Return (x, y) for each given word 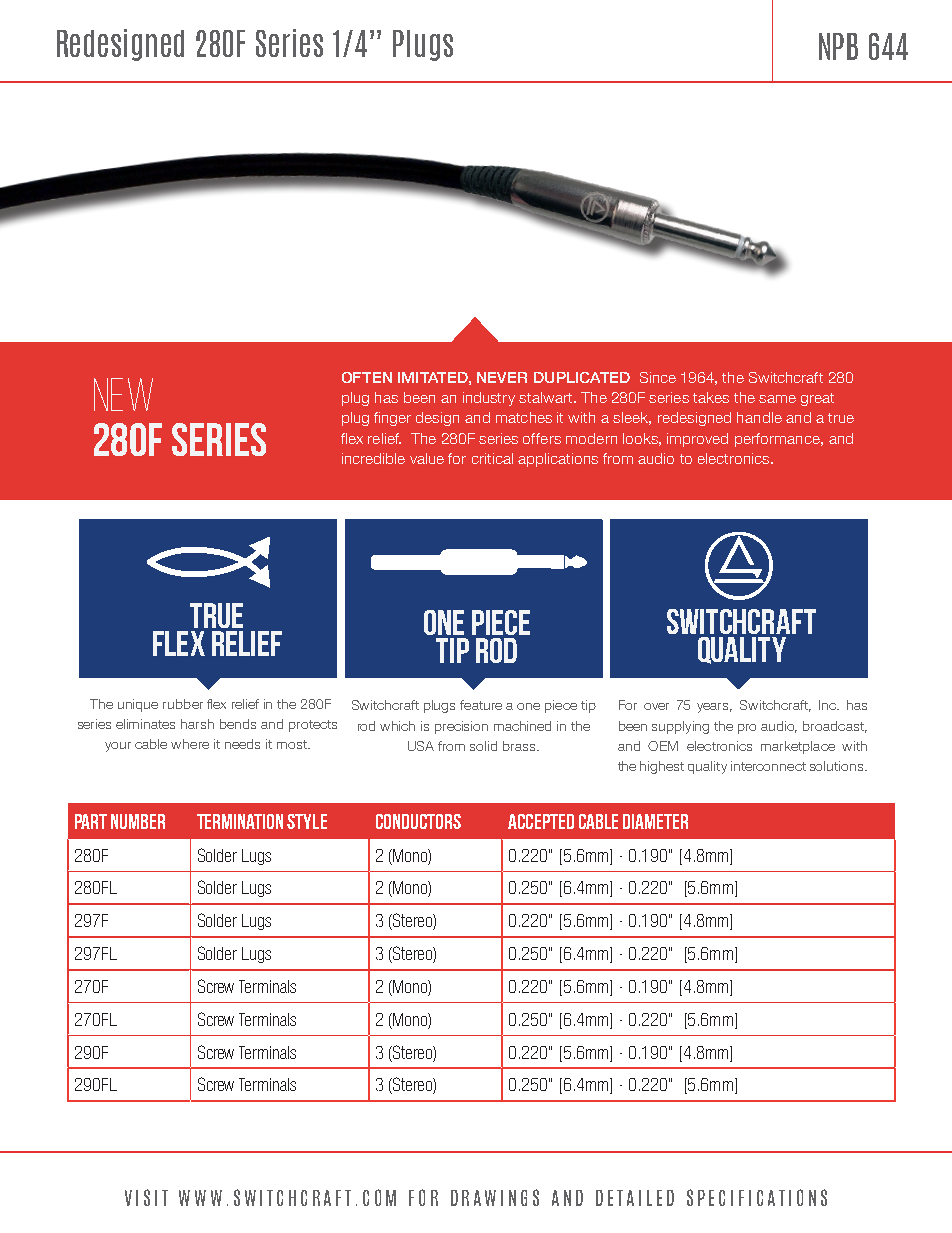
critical (492, 458)
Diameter (655, 821)
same (777, 399)
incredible (373, 458)
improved (697, 440)
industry (489, 399)
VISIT (146, 1197)
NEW (123, 394)
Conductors (418, 821)
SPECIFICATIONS (757, 1197)
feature (481, 705)
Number (138, 821)
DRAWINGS (495, 1197)
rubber (183, 704)
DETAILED (635, 1198)
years (714, 708)
